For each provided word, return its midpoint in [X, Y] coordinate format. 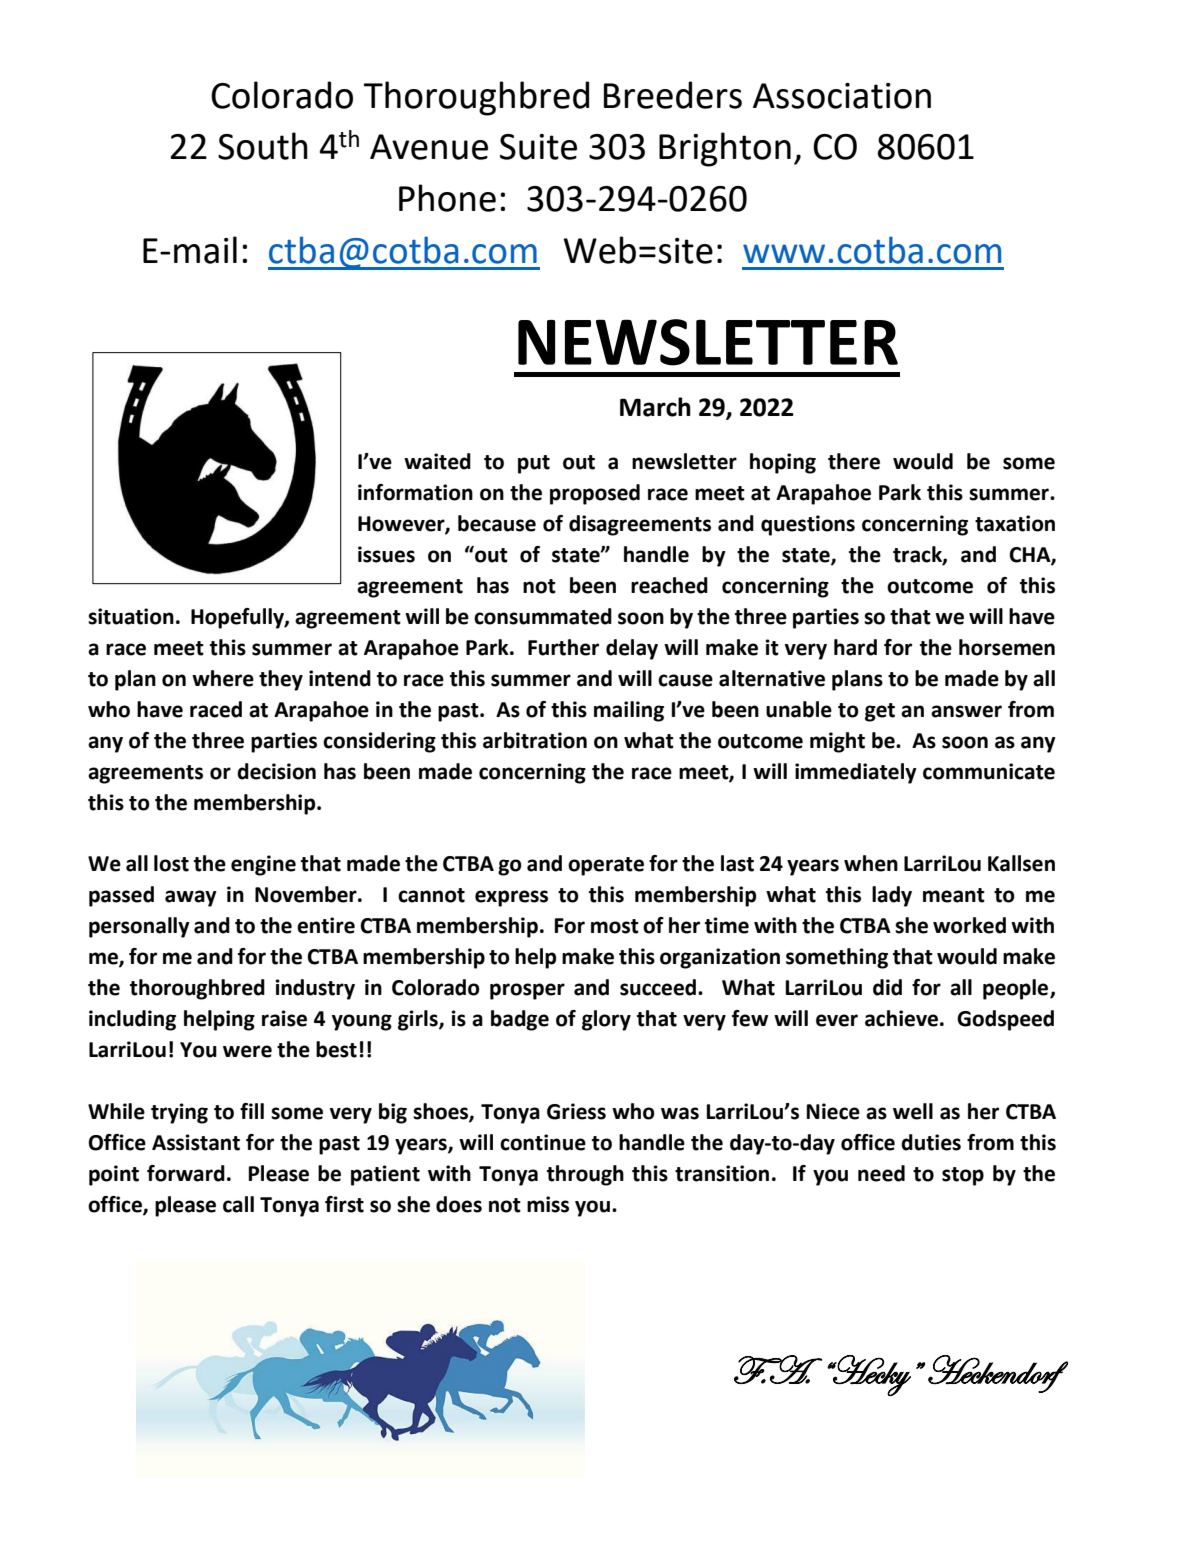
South [263, 146]
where [223, 678]
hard [855, 647]
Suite [538, 147]
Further [563, 647]
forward [186, 1173]
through [585, 1175]
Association [842, 96]
